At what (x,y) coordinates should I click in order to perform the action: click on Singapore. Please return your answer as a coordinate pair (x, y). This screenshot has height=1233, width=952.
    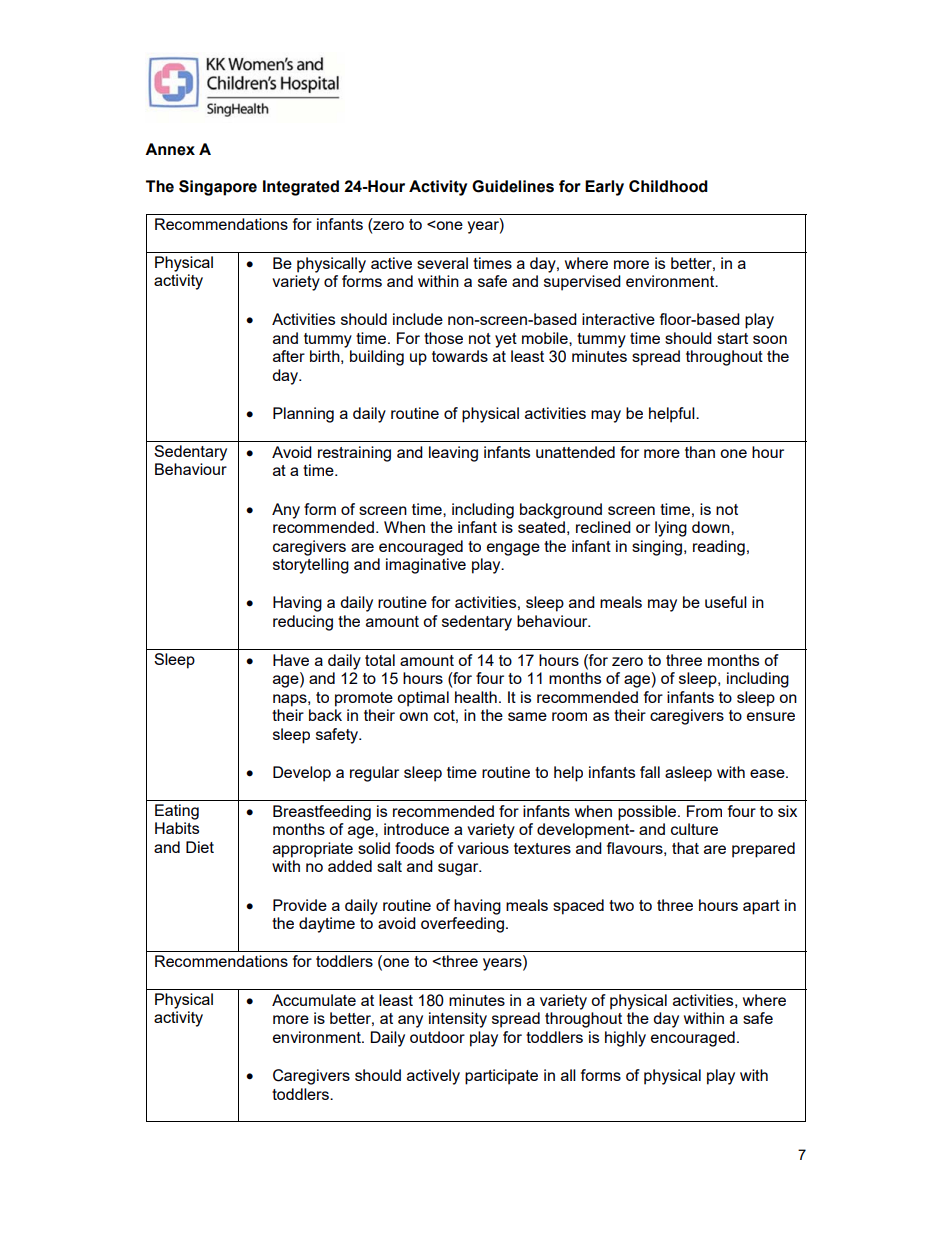
    Looking at the image, I should click on (218, 188).
